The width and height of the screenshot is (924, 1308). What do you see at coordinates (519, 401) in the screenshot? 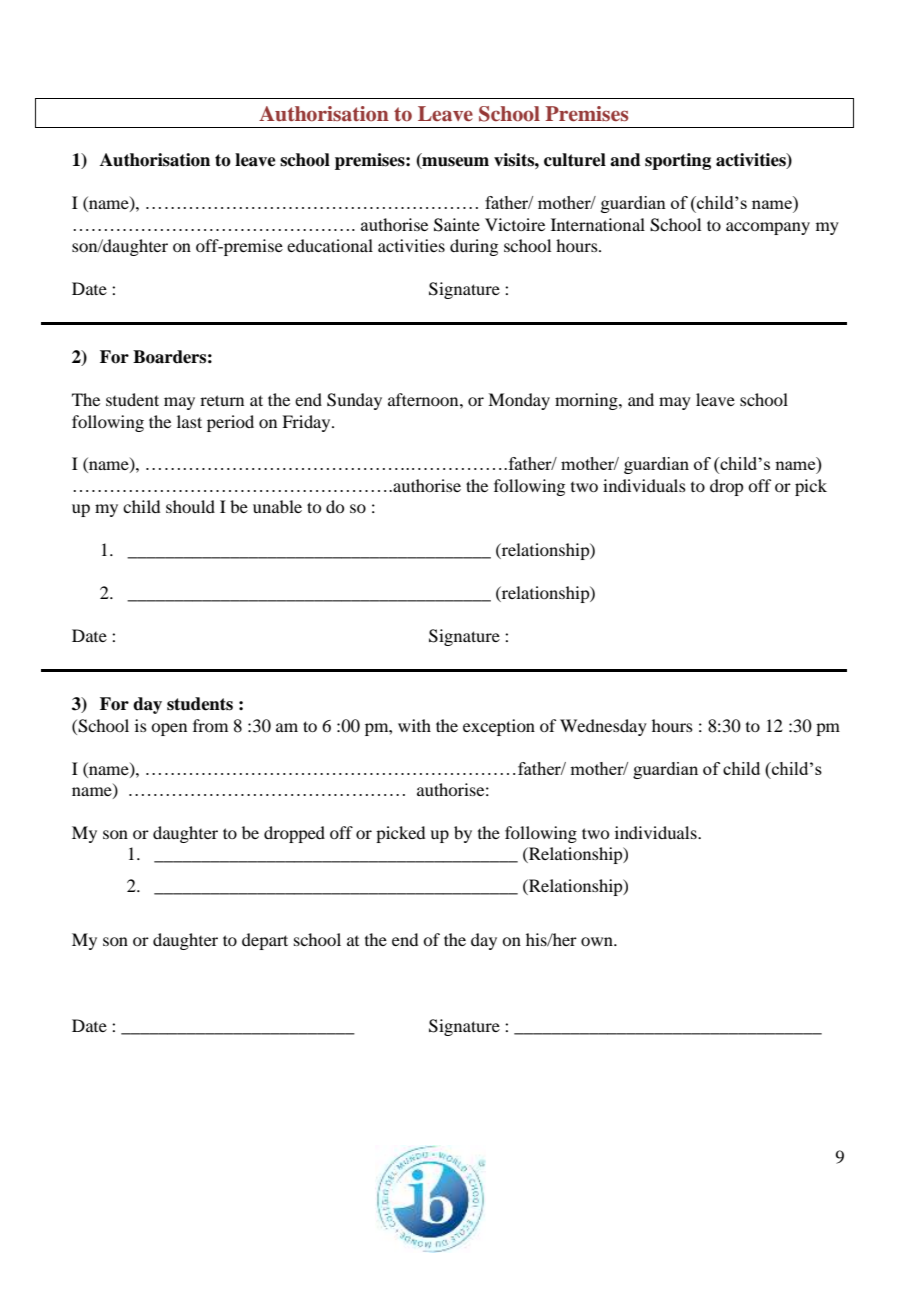
I see `Monday` at bounding box center [519, 401].
